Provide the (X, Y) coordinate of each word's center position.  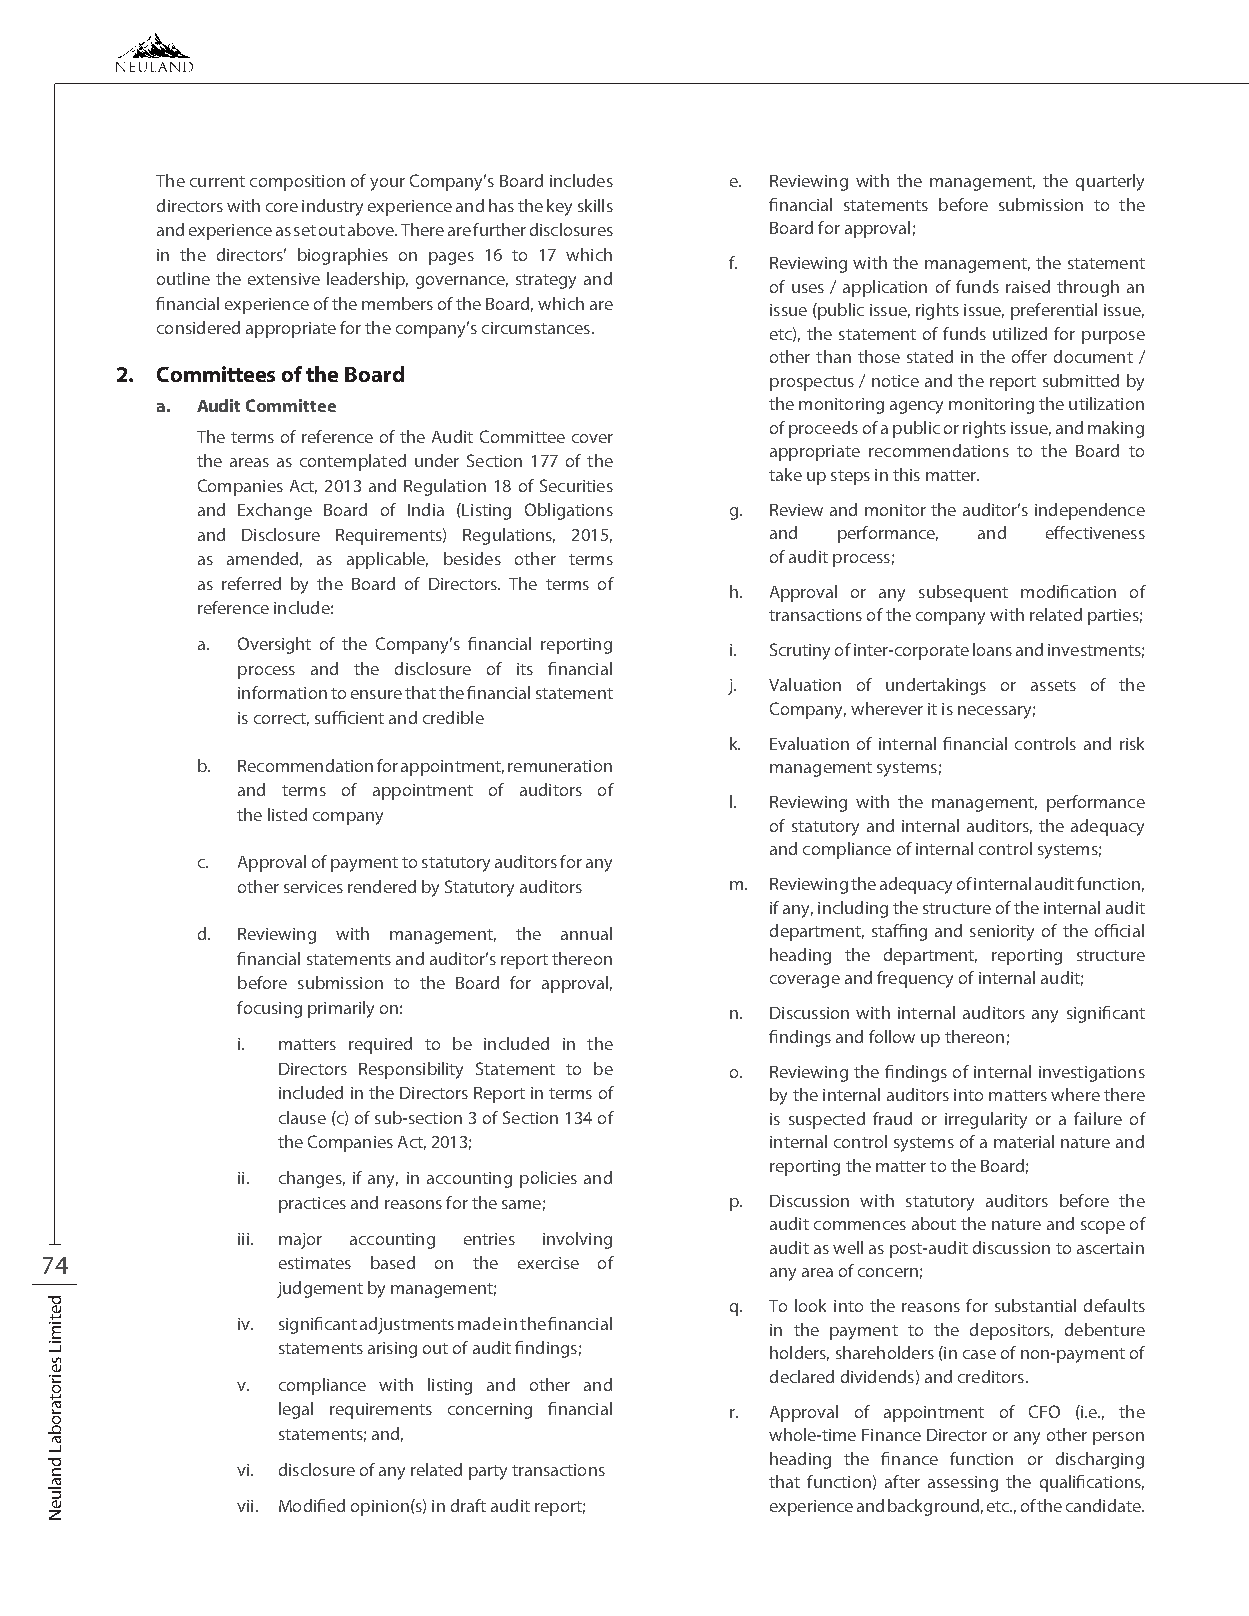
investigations (1092, 1074)
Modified (312, 1505)
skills (595, 205)
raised (1028, 286)
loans (992, 649)
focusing (269, 1009)
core (282, 207)
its (525, 669)
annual (586, 933)
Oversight (274, 645)
